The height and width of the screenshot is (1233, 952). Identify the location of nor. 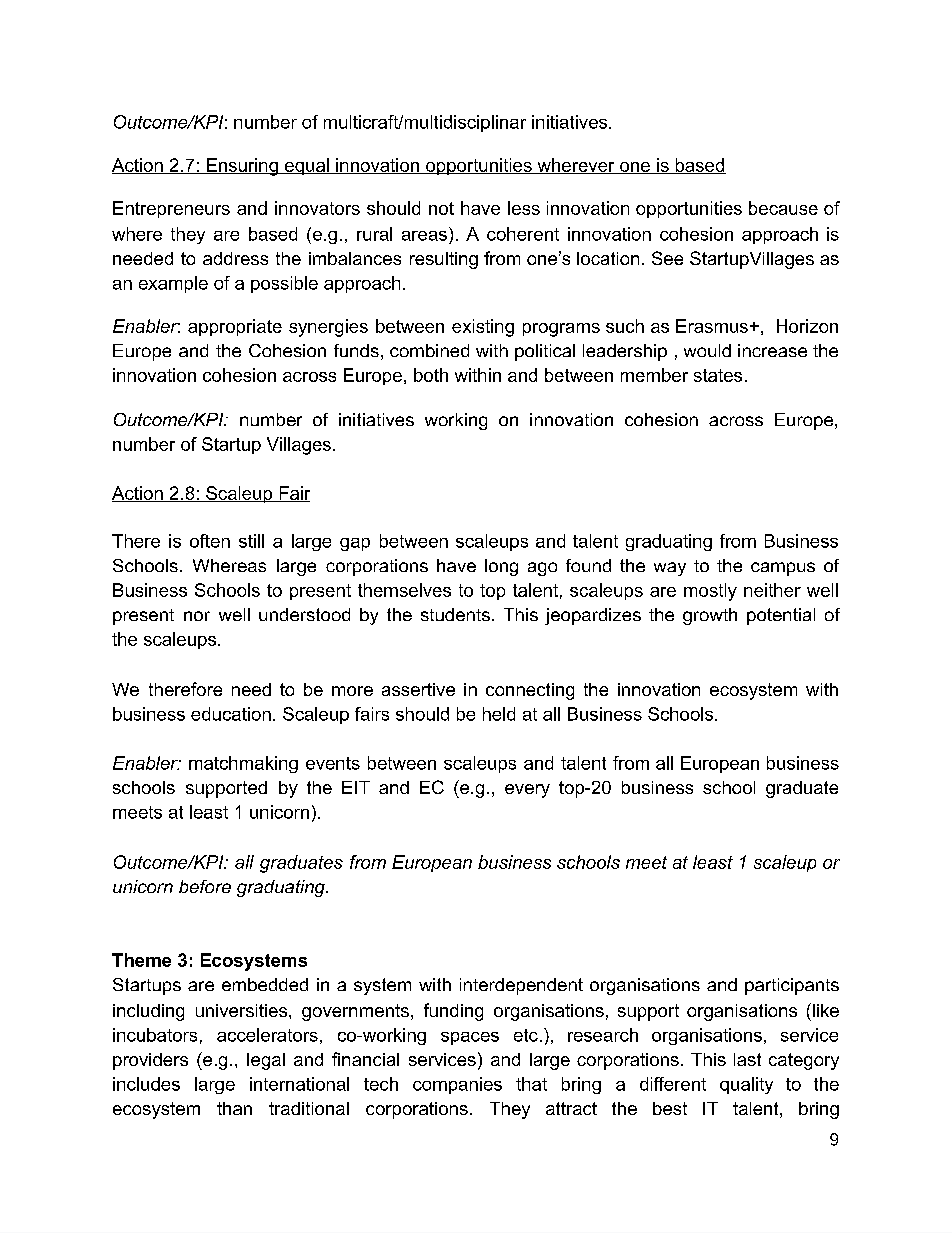
(197, 616).
